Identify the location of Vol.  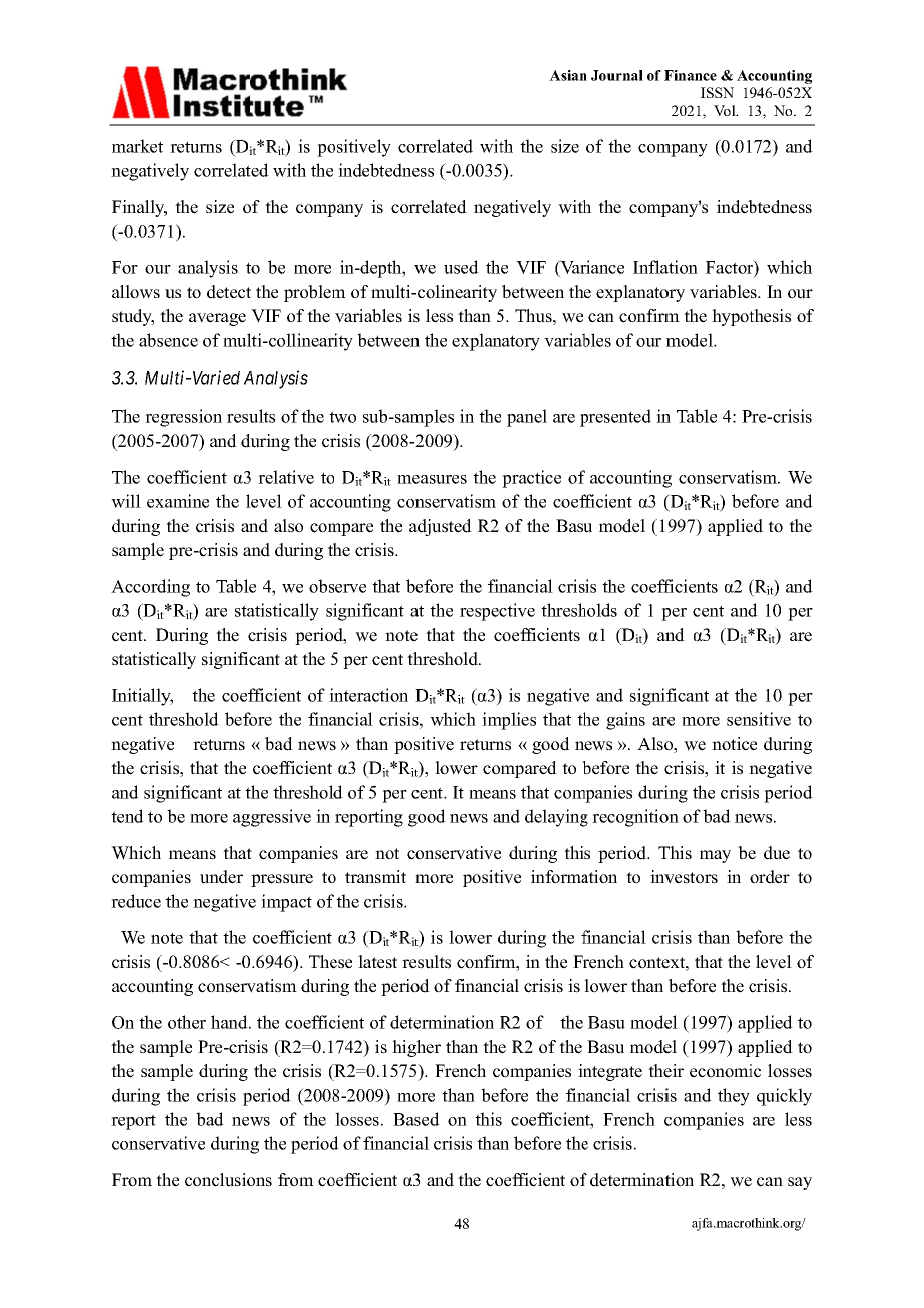
(726, 110).
